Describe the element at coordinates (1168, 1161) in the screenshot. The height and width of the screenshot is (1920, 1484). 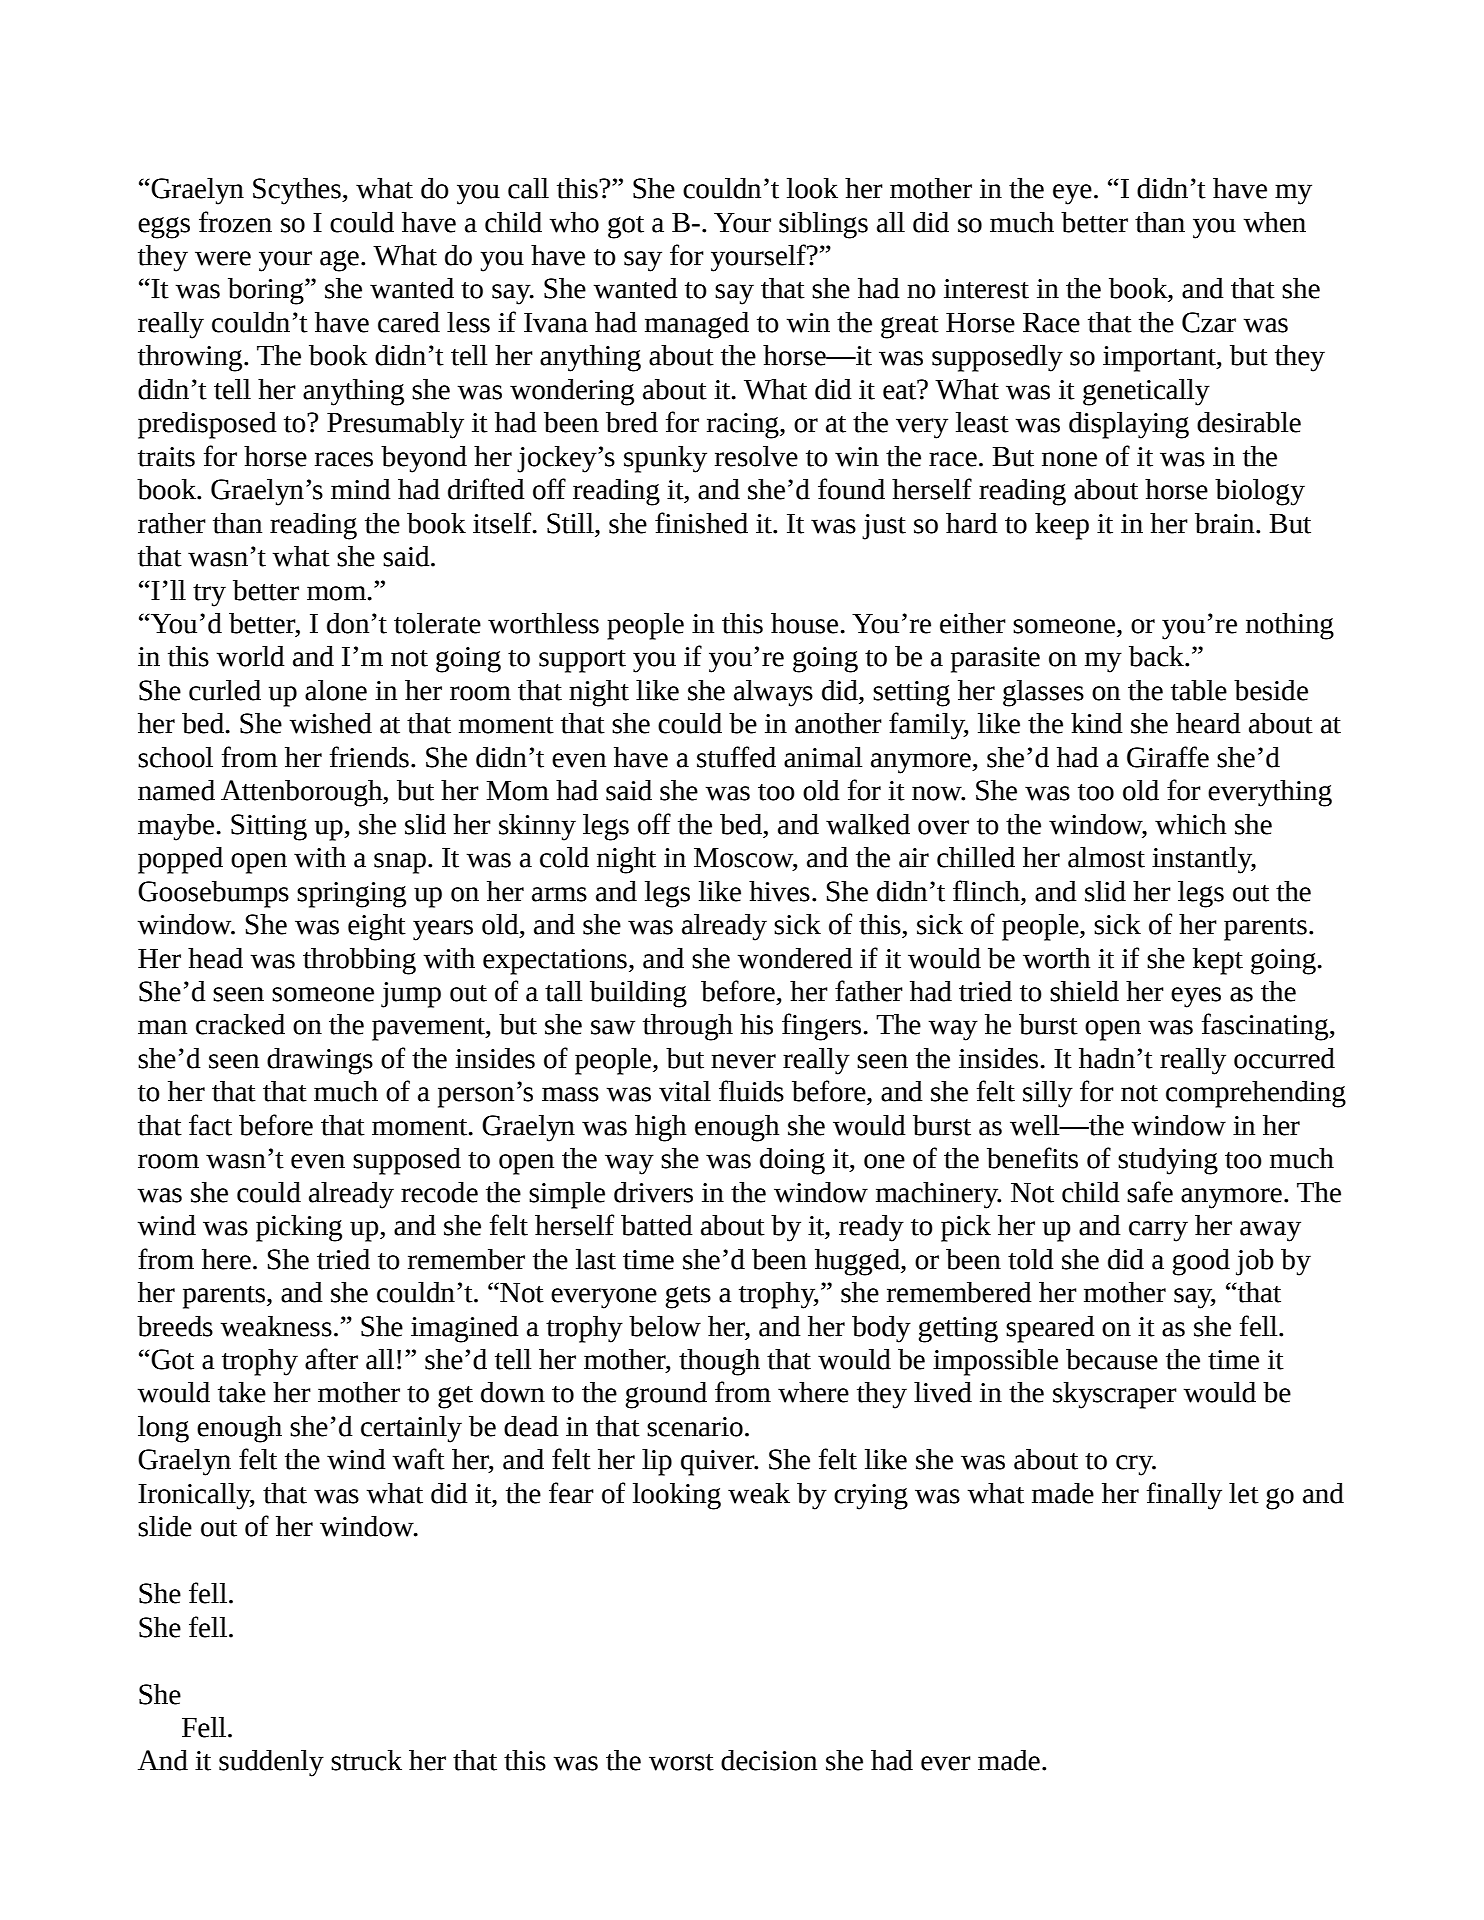
I see `studying` at that location.
